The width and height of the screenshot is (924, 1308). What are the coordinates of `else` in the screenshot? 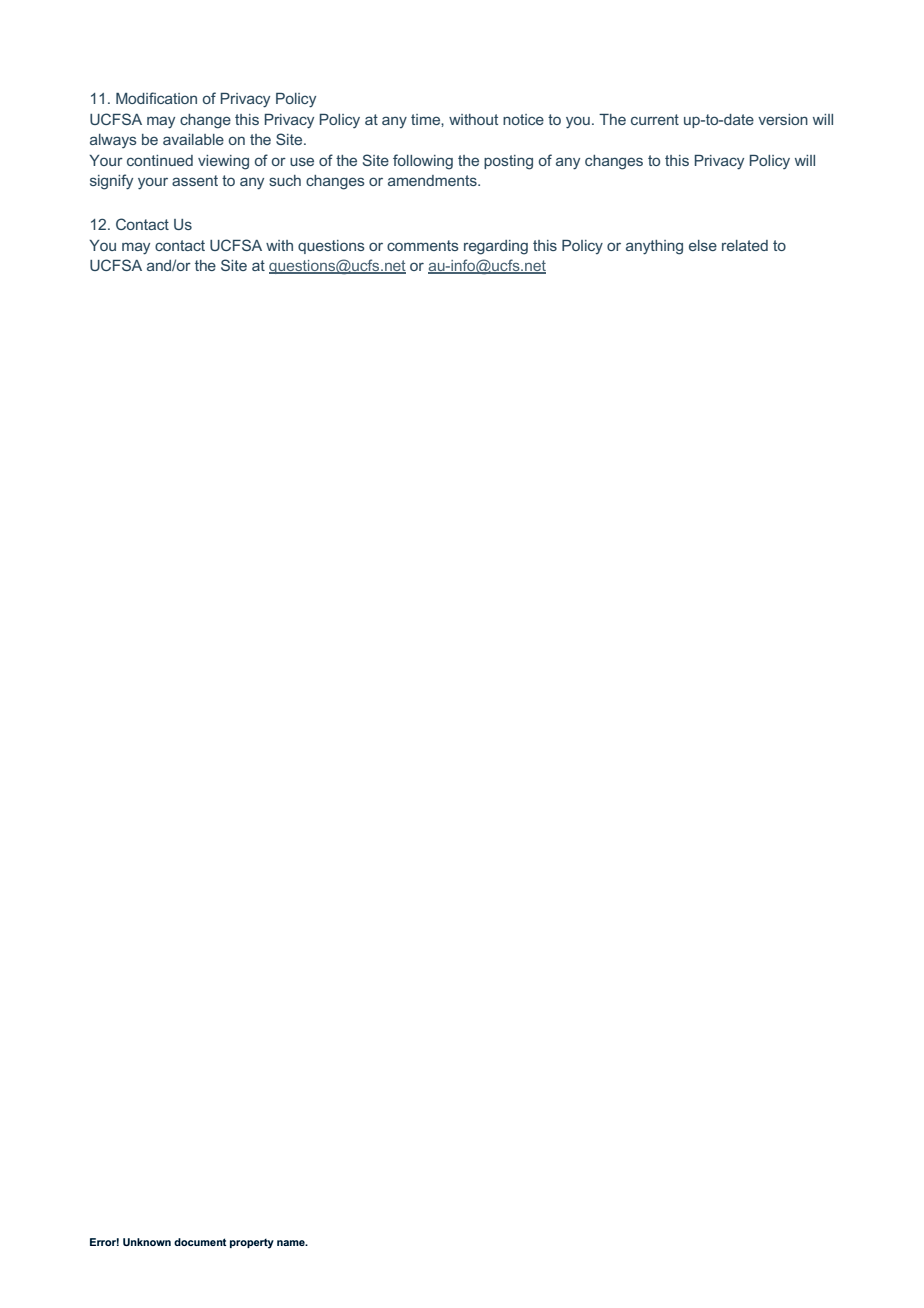 It's located at (703, 245).
